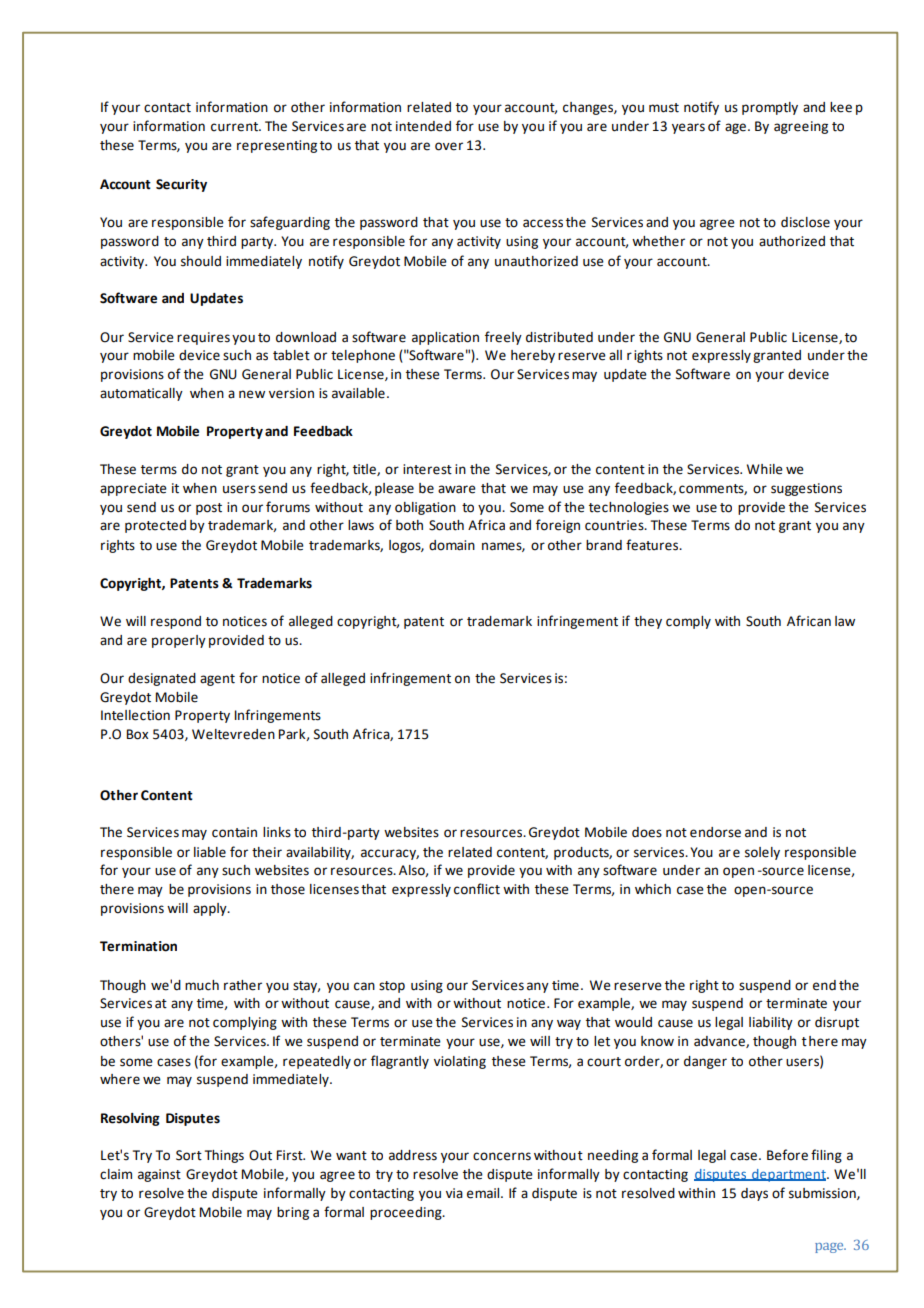 The image size is (924, 1308). What do you see at coordinates (770, 108) in the image?
I see `promptly` at bounding box center [770, 108].
